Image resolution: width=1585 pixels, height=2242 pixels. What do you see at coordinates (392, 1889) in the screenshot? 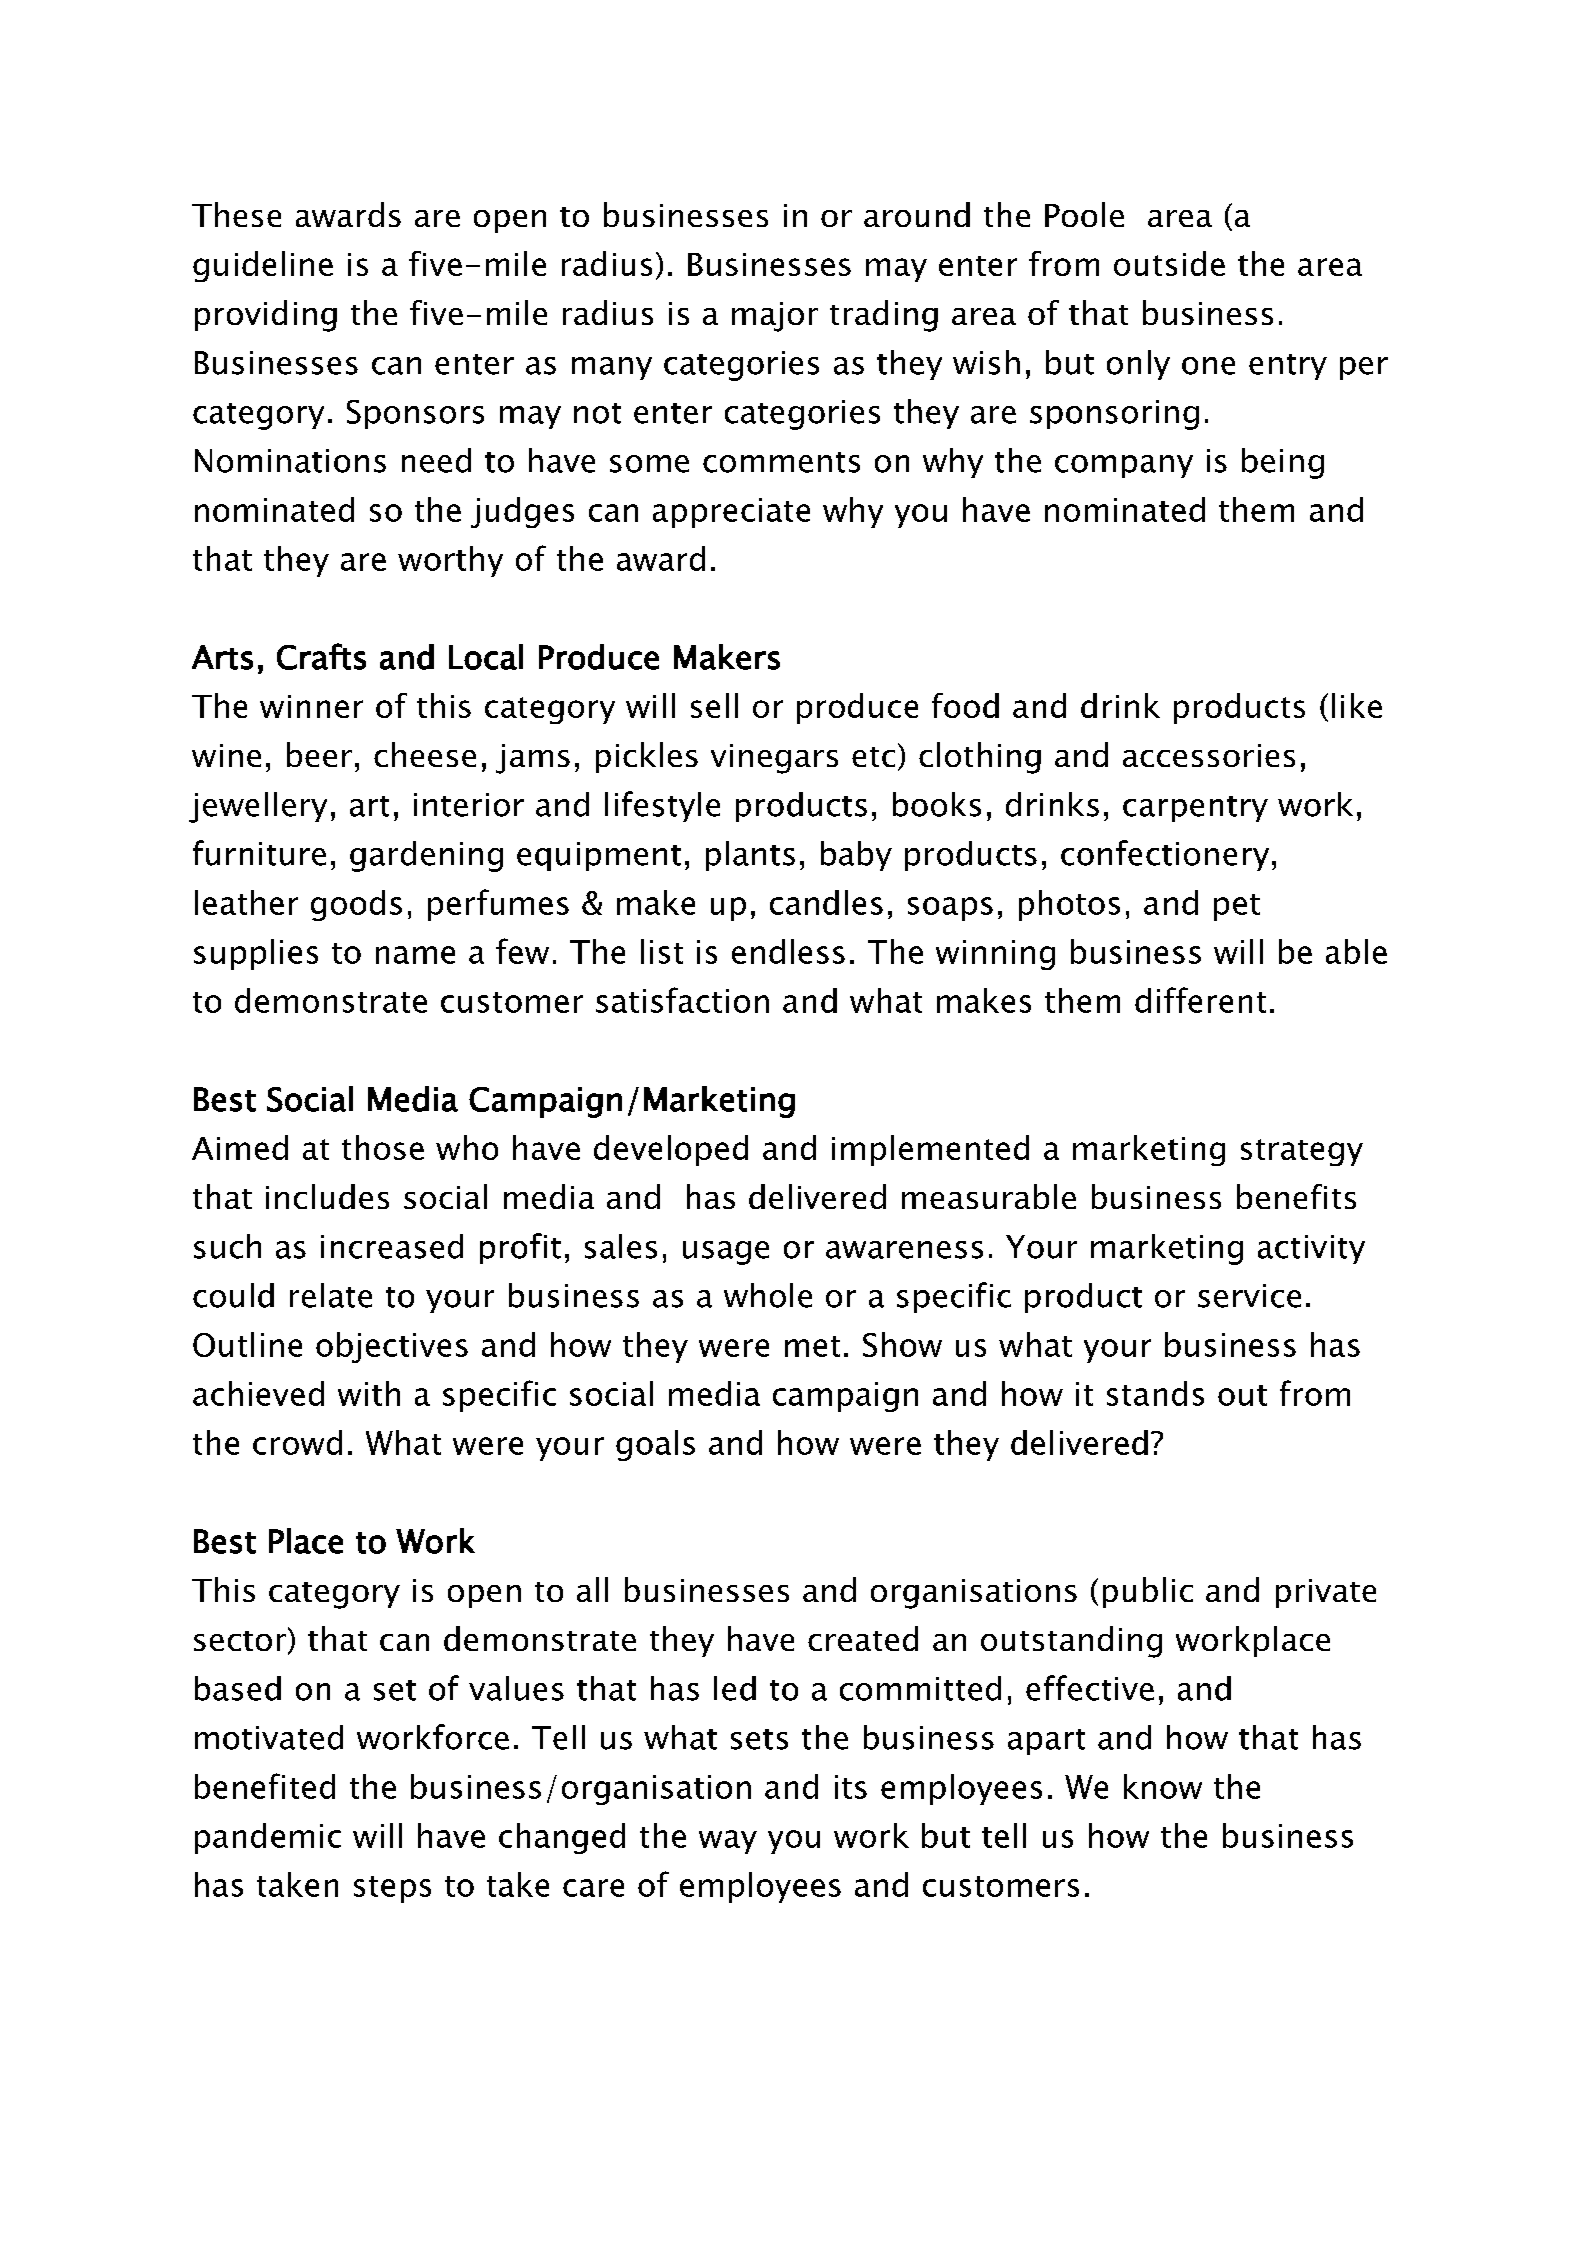
I see `steps` at bounding box center [392, 1889].
